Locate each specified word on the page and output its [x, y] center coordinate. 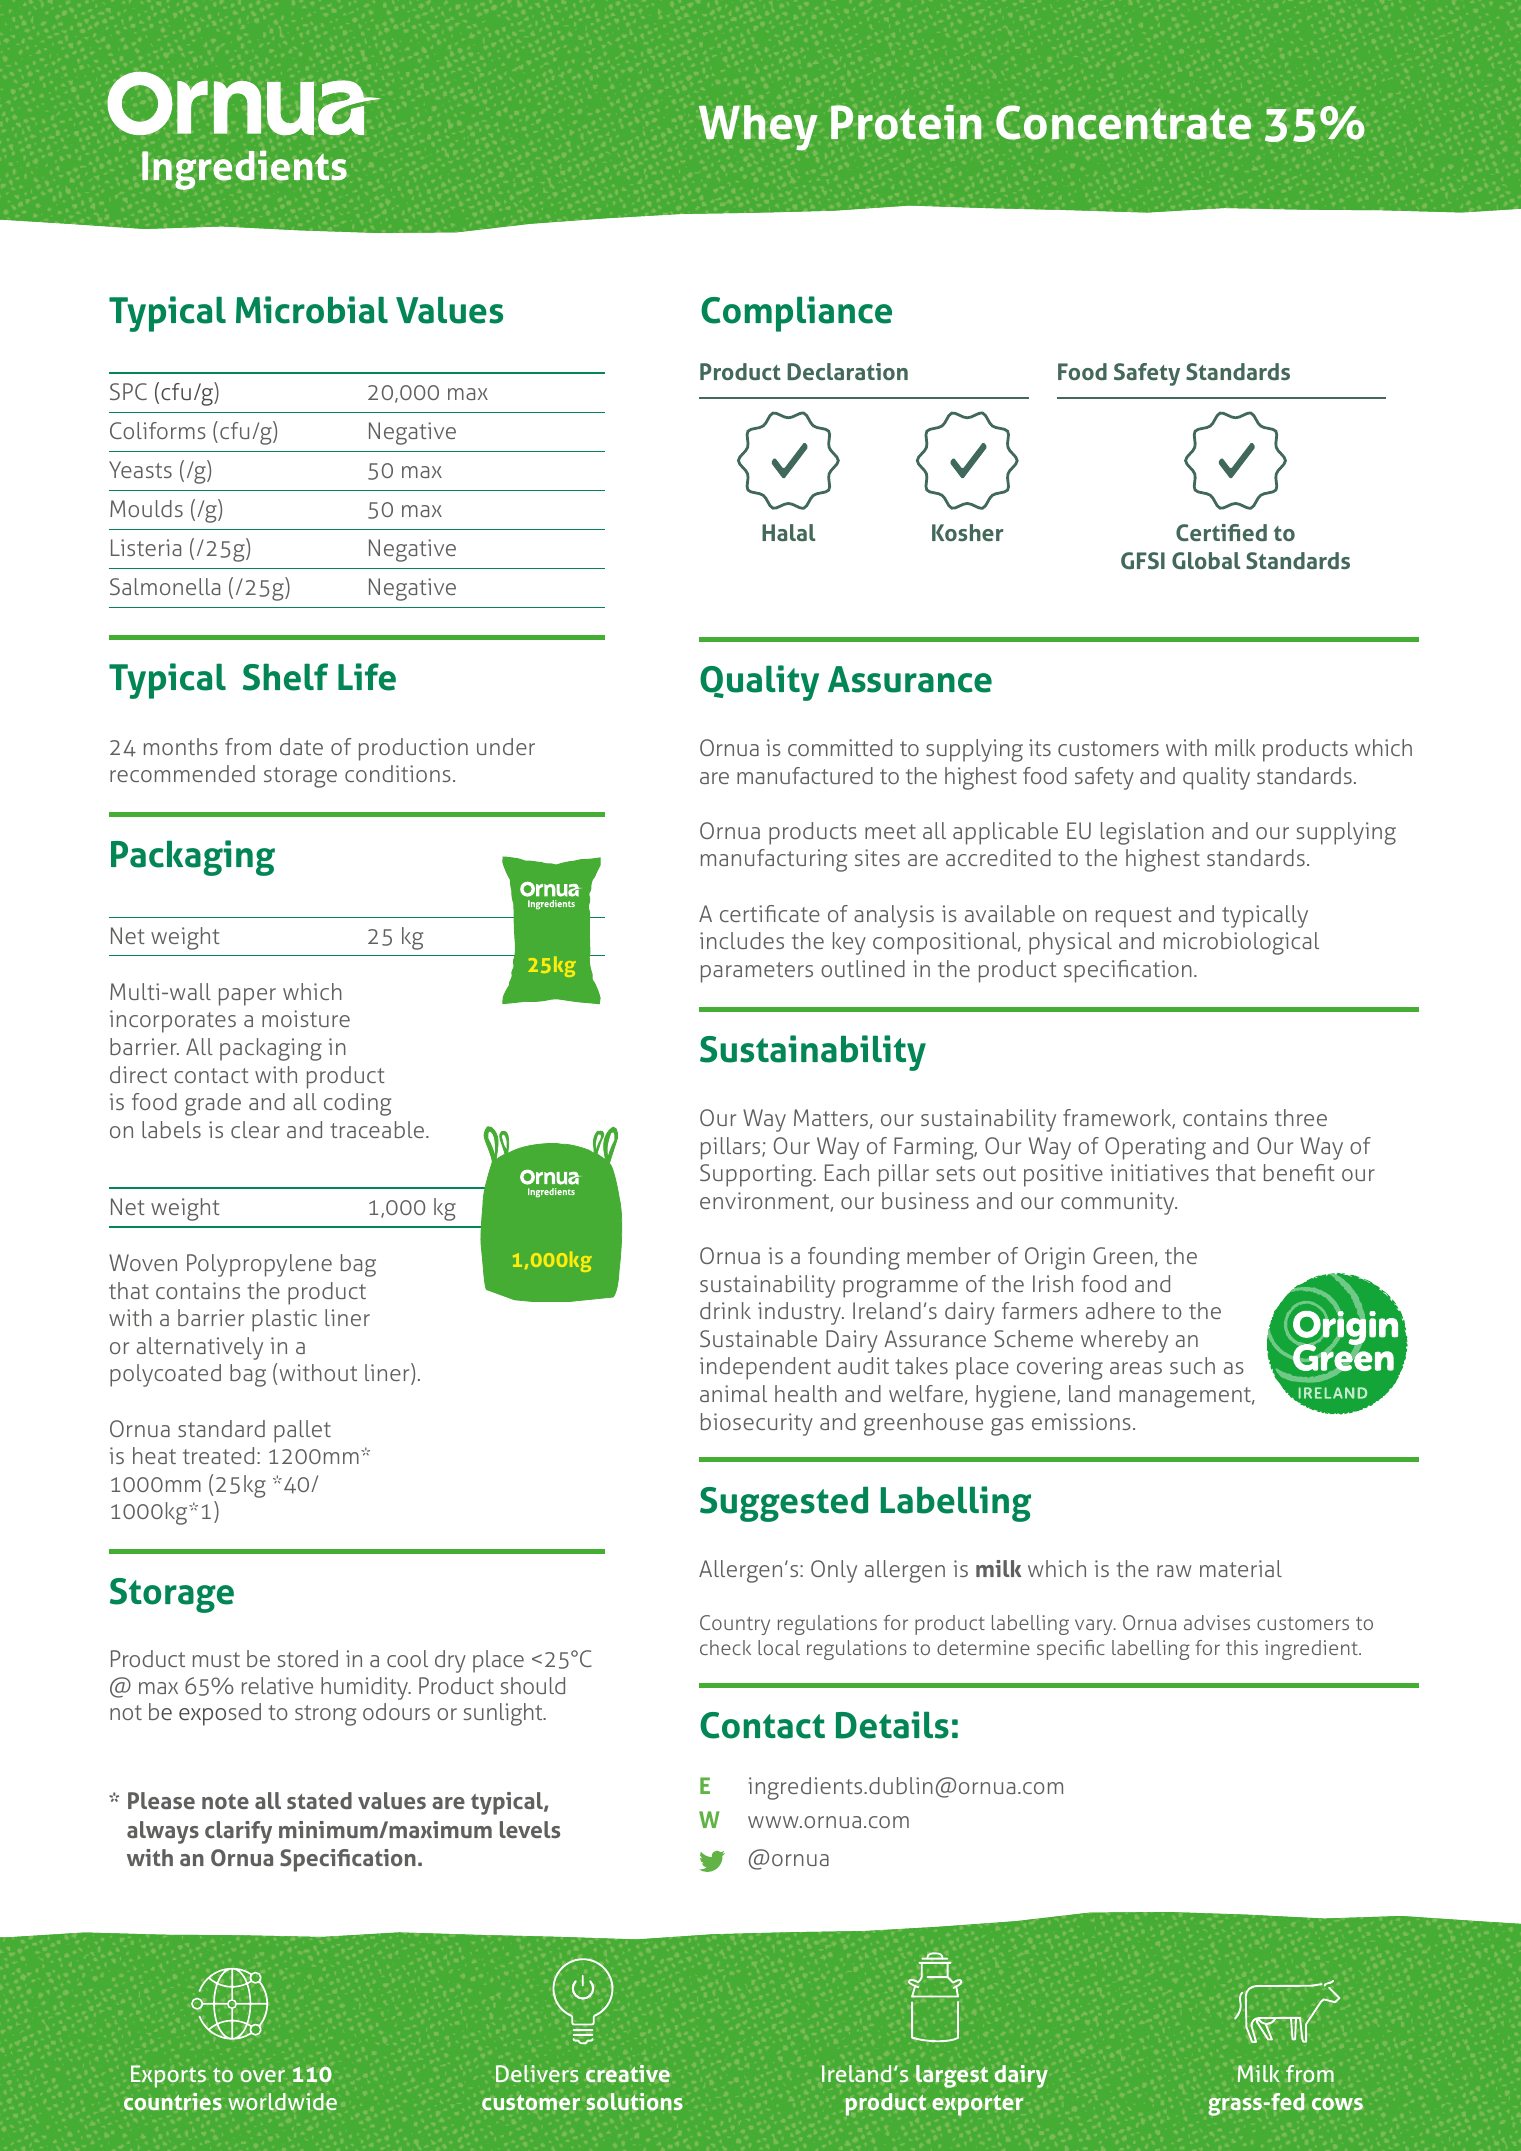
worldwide [282, 2101]
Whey [758, 128]
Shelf [285, 677]
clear [255, 1129]
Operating [1155, 1148]
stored [307, 1658]
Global [1206, 560]
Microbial [312, 310]
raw [1174, 1571]
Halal [788, 532]
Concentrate [1123, 122]
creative [628, 2074]
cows [1337, 2104]
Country [735, 1625]
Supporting [757, 1175]
